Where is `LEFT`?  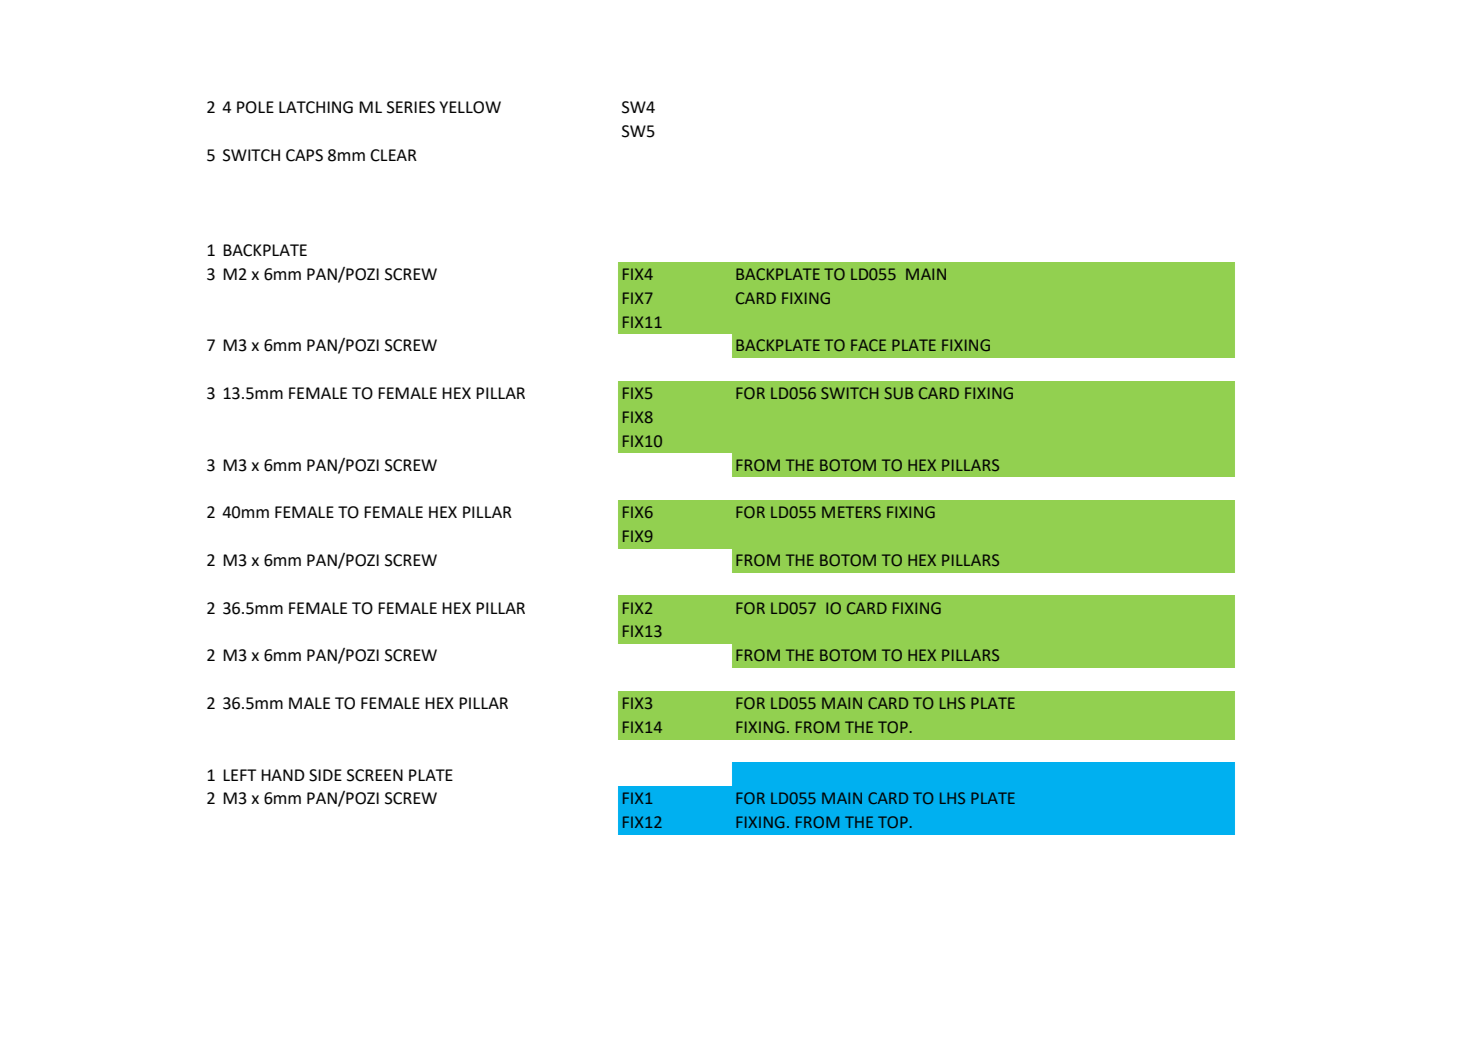
LEFT is located at coordinates (239, 775).
